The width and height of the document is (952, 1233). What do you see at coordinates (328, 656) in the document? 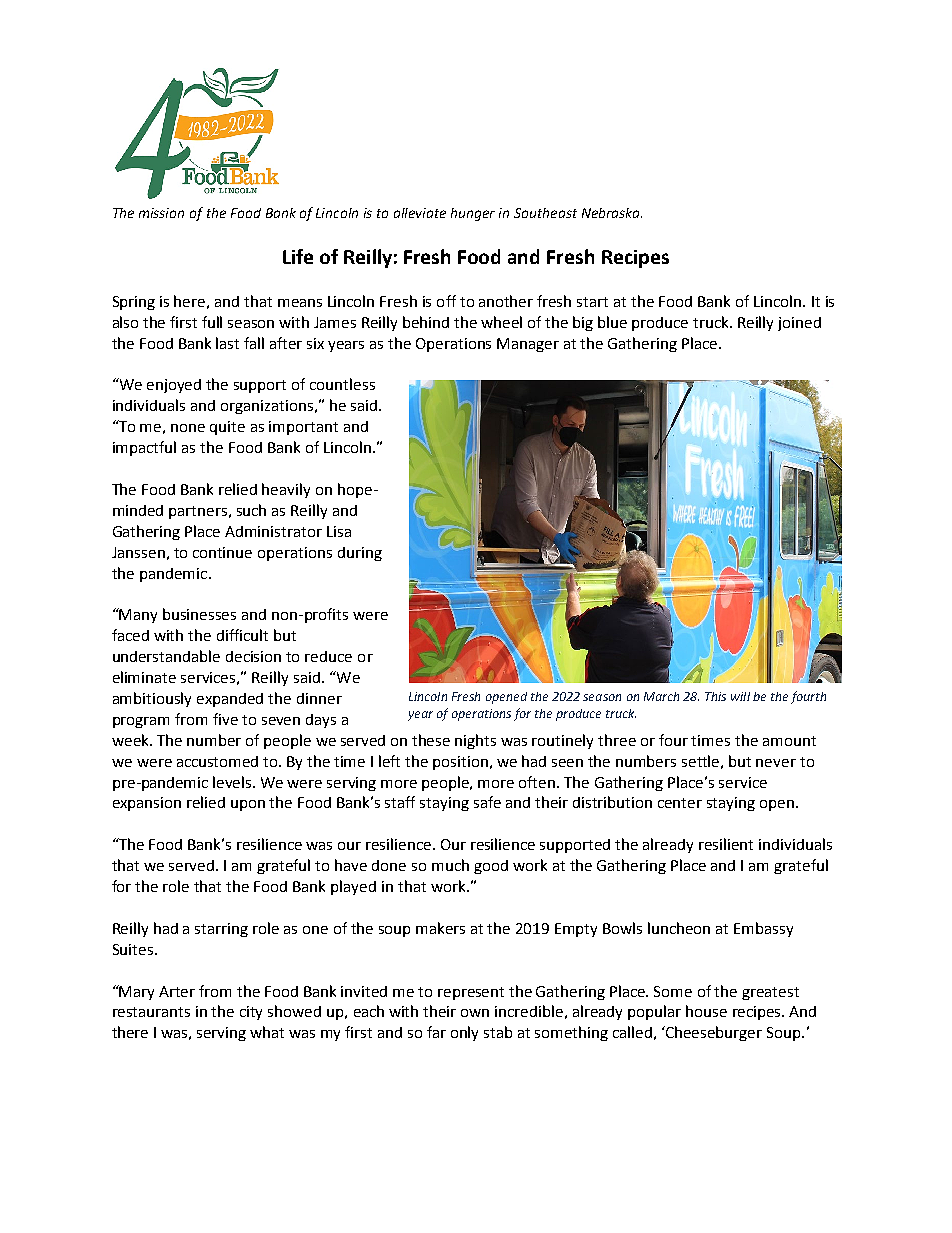
I see `reduce` at bounding box center [328, 656].
